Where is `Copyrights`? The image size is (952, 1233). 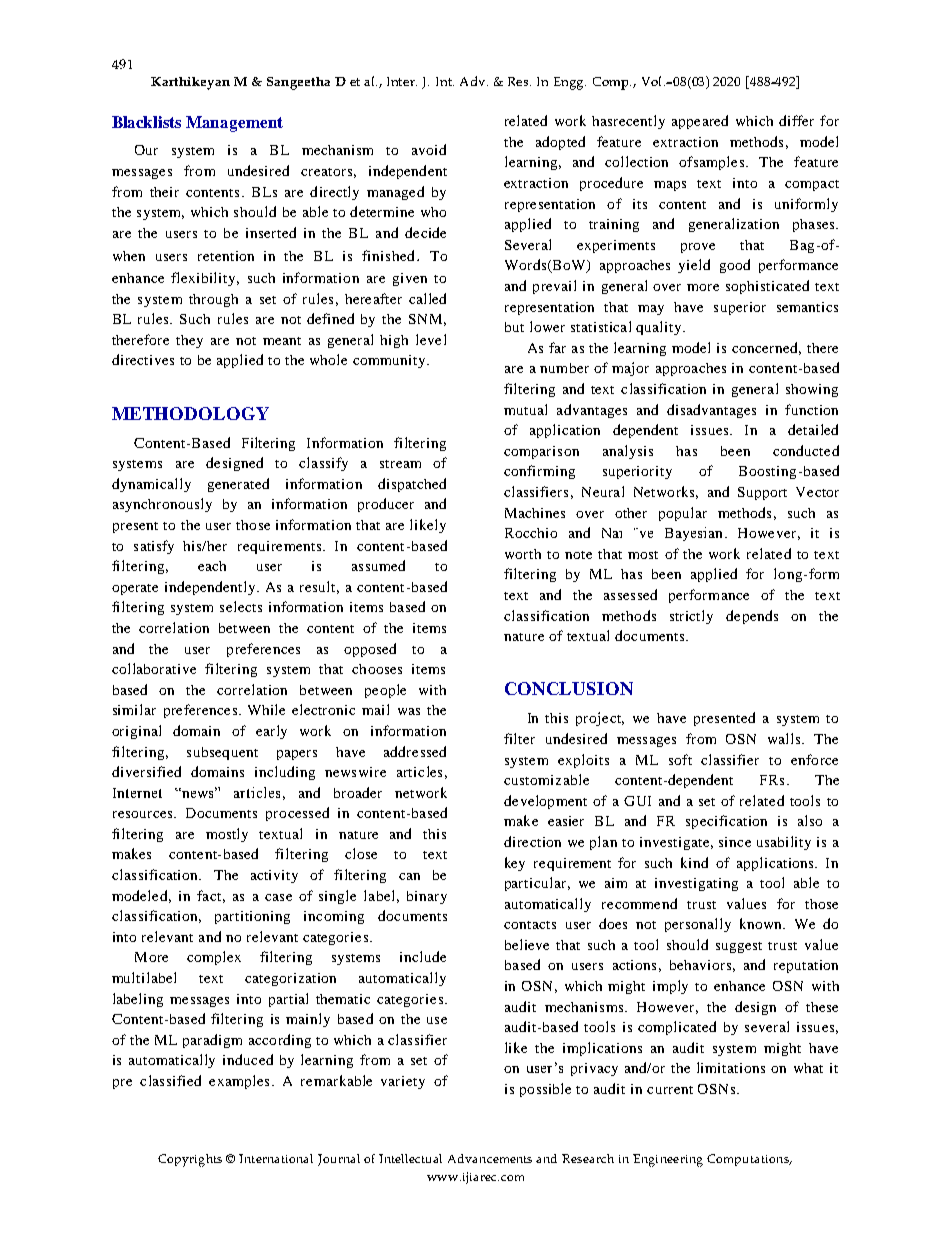
Copyrights is located at coordinates (190, 1160).
